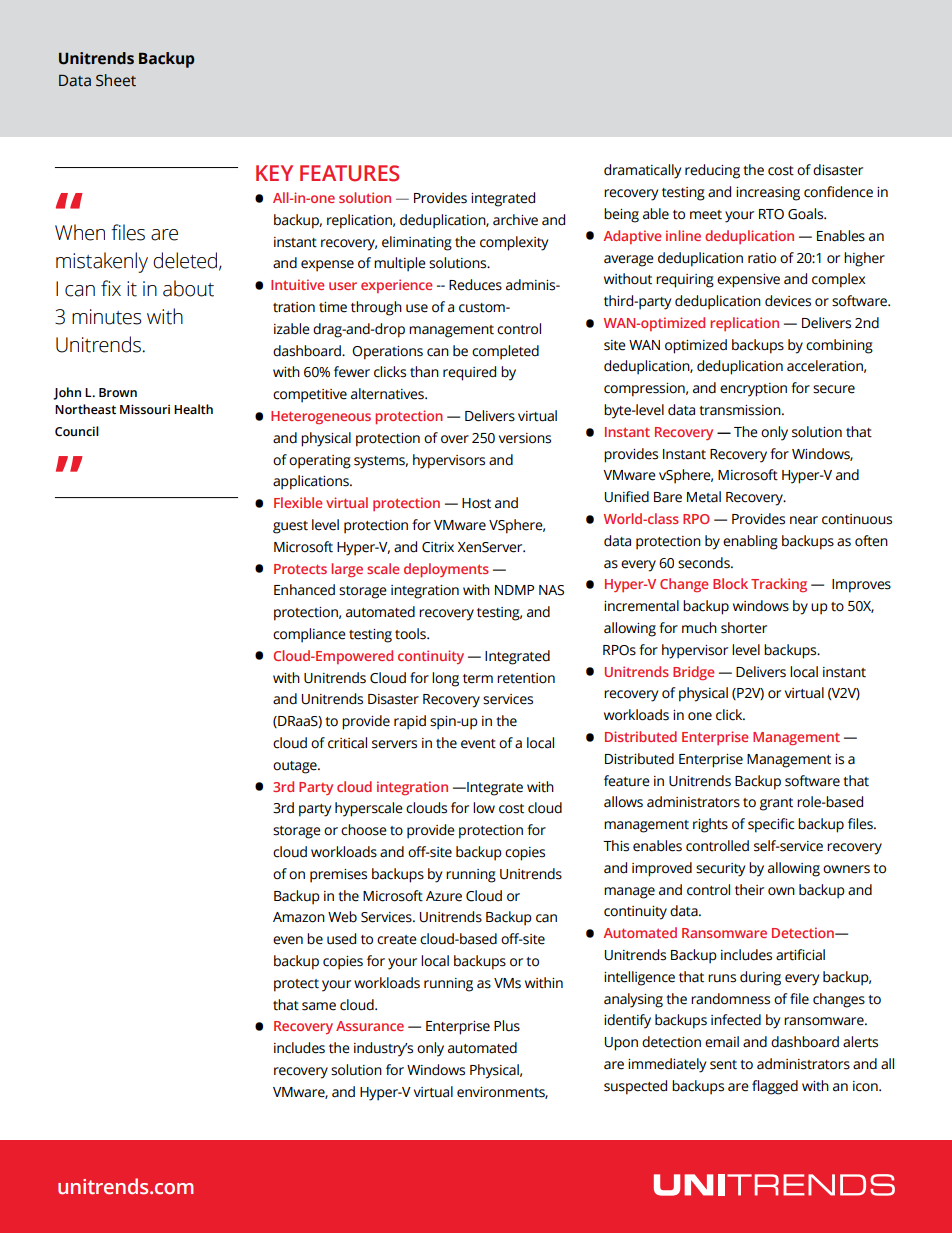 The height and width of the image is (1233, 952). What do you see at coordinates (515, 220) in the image?
I see `archive` at bounding box center [515, 220].
